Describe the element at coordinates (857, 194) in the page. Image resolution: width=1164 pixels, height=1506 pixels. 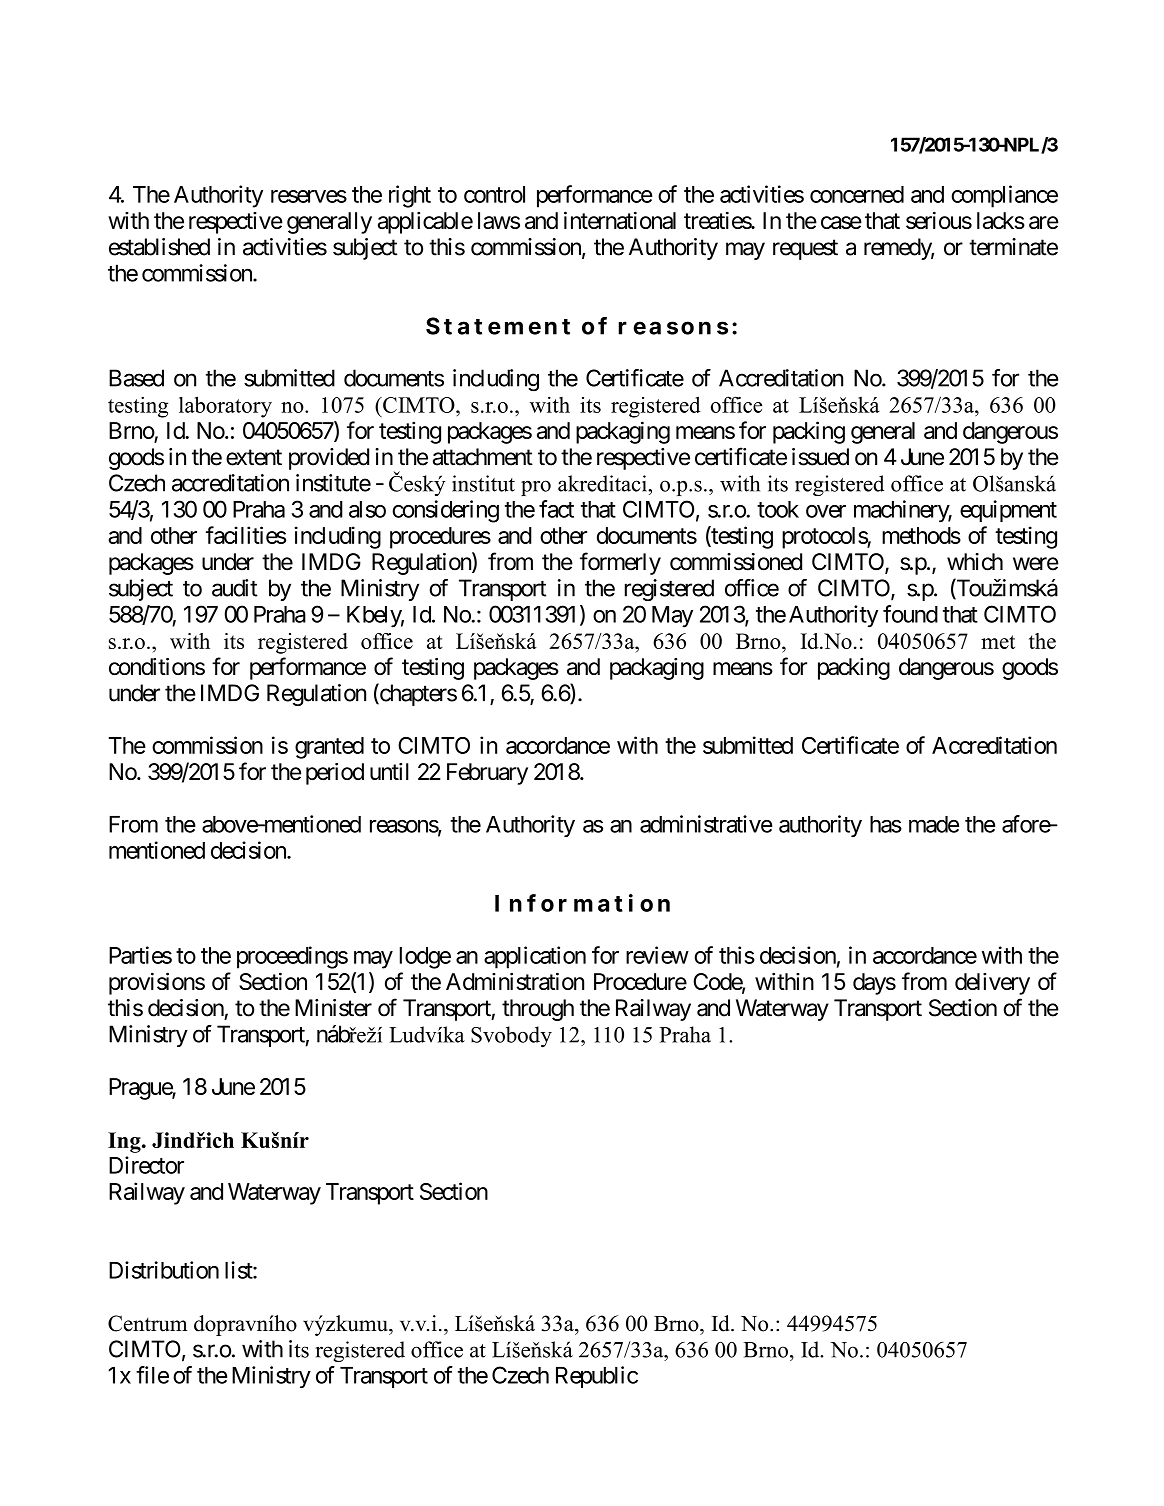
I see `concerned` at that location.
